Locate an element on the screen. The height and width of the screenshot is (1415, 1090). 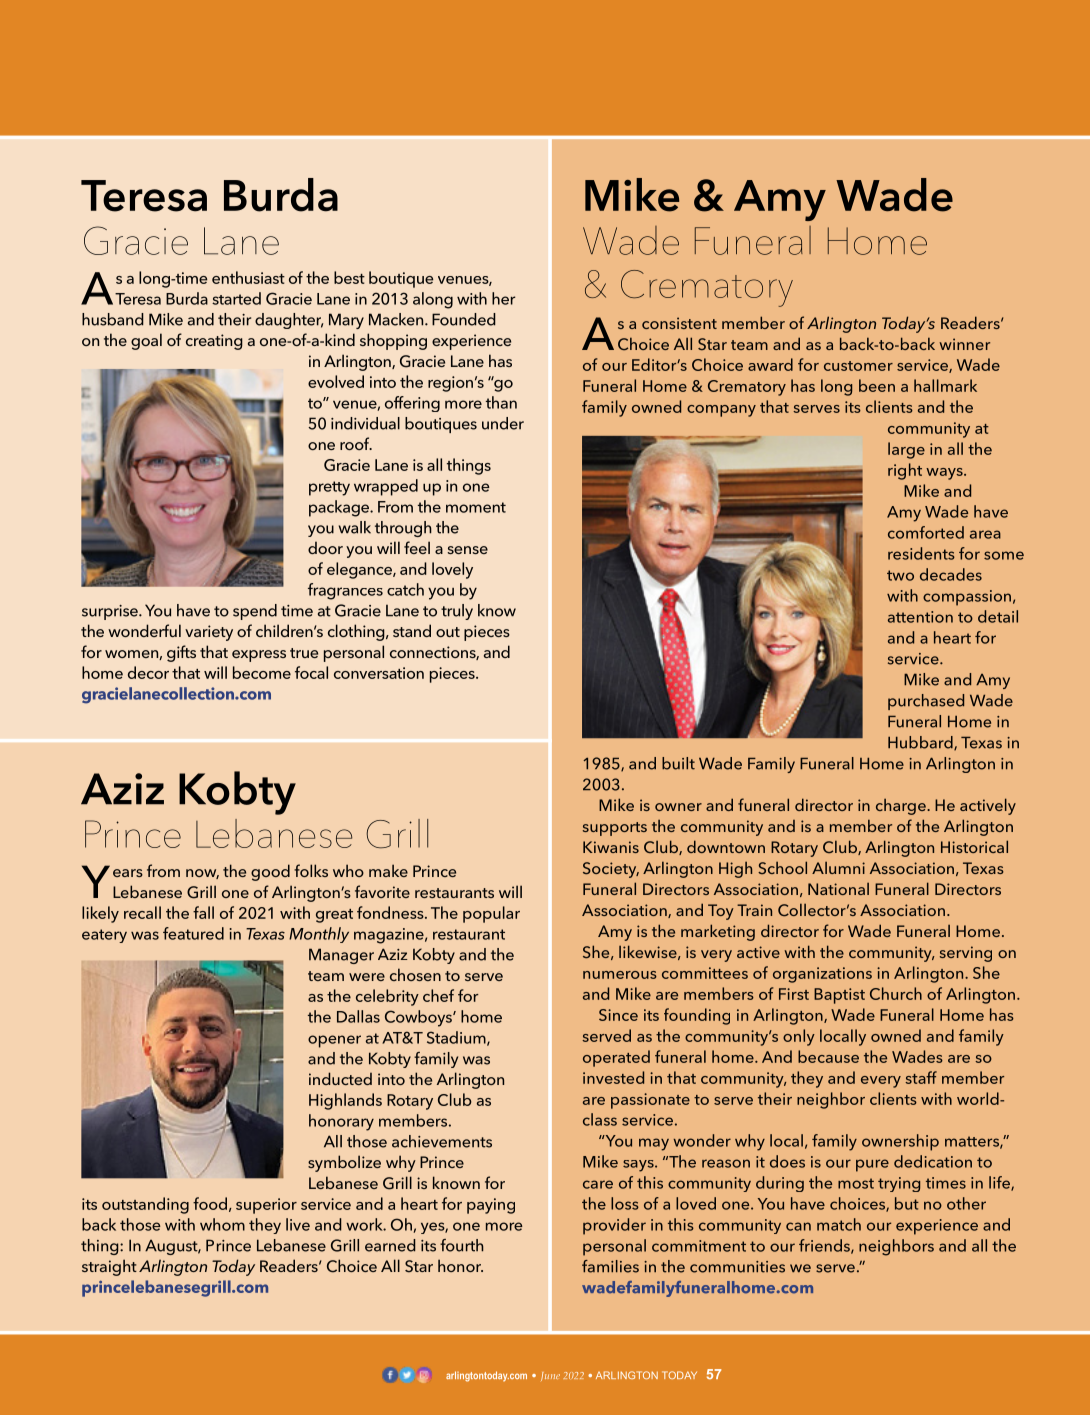
Since is located at coordinates (618, 1015).
